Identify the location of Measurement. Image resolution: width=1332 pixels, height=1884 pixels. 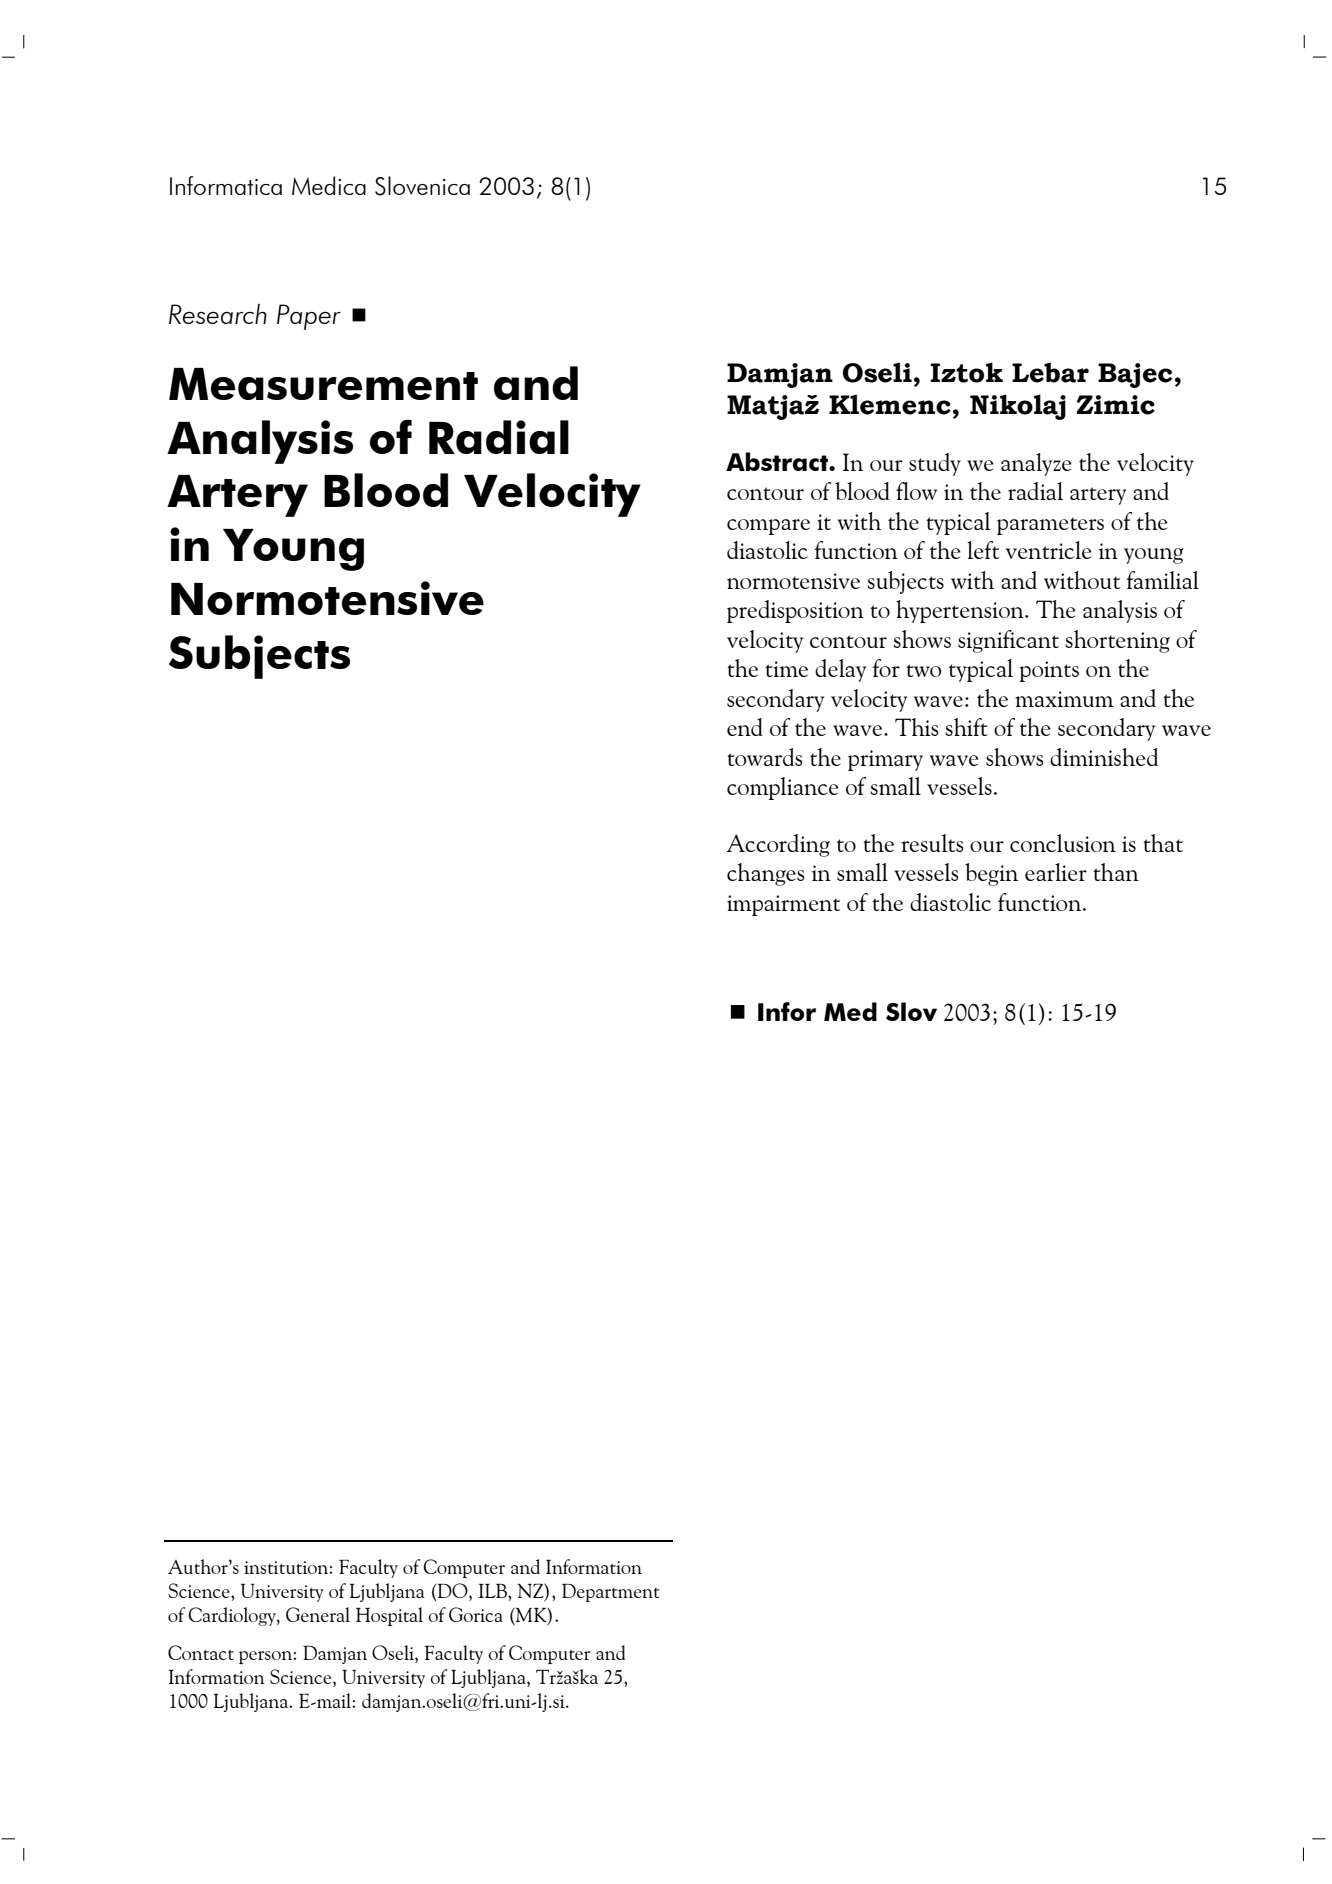
(323, 384).
